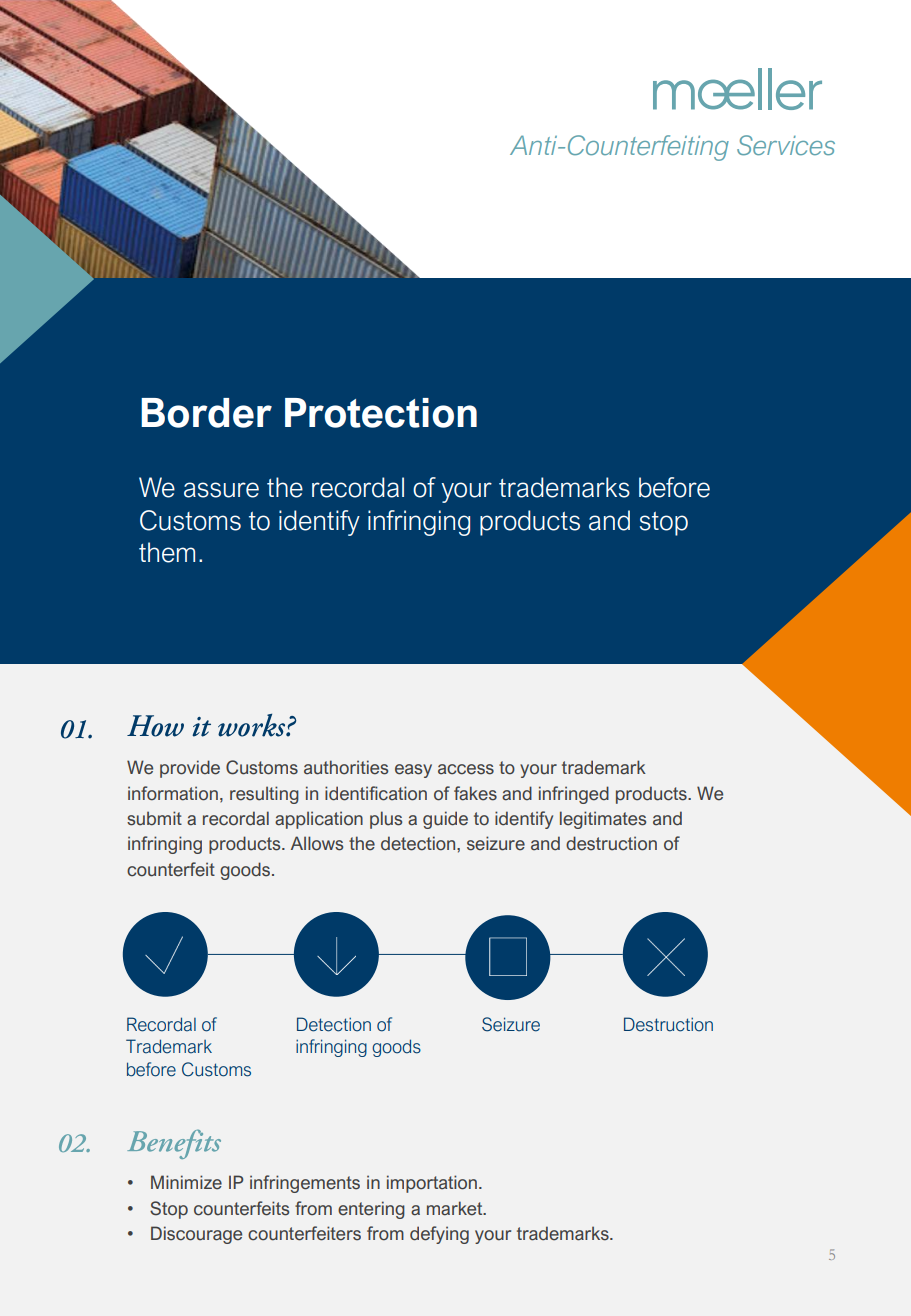 Image resolution: width=911 pixels, height=1316 pixels. I want to click on Minimize, so click(186, 1182).
